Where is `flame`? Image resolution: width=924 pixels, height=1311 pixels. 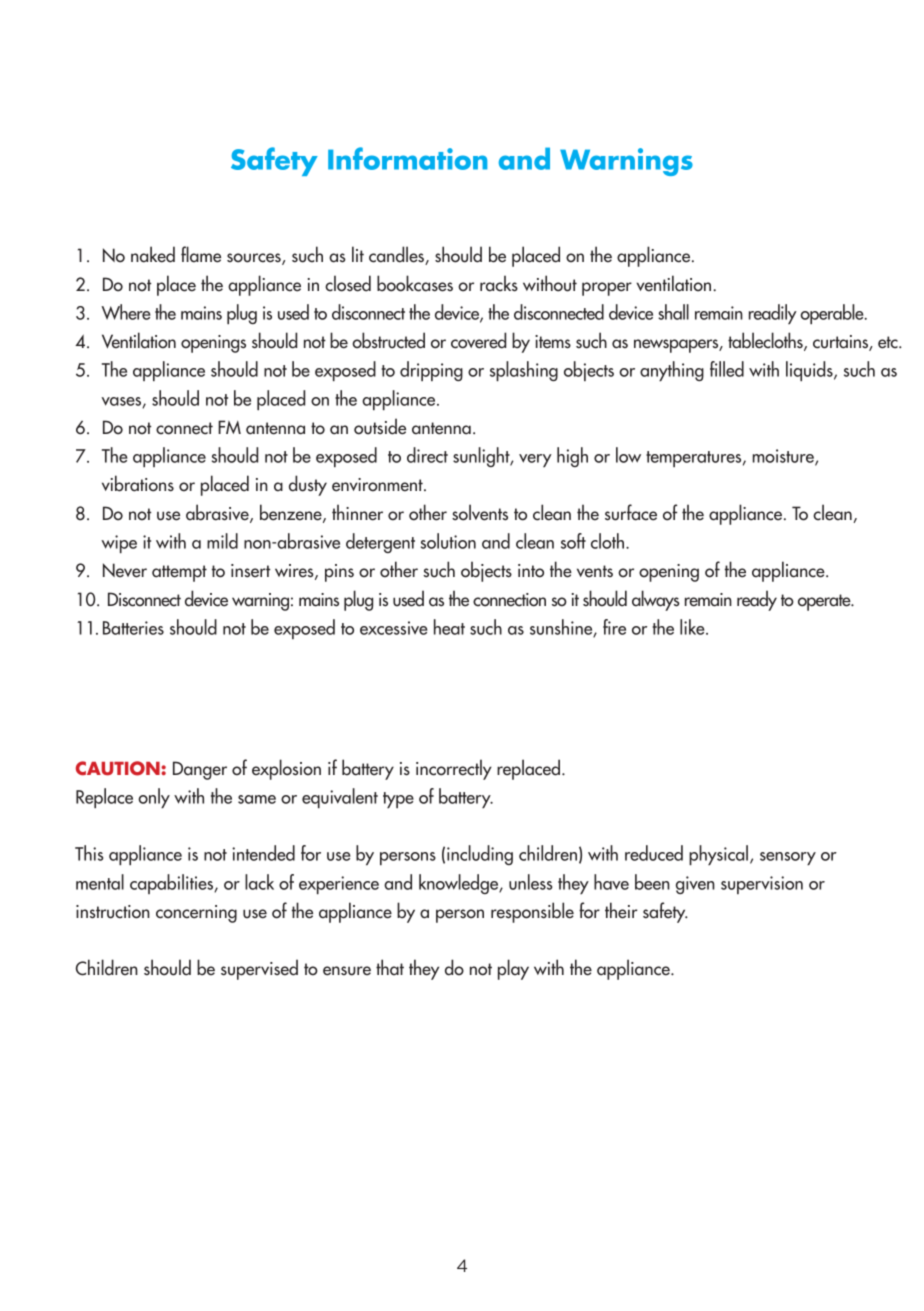
flame is located at coordinates (201, 254).
